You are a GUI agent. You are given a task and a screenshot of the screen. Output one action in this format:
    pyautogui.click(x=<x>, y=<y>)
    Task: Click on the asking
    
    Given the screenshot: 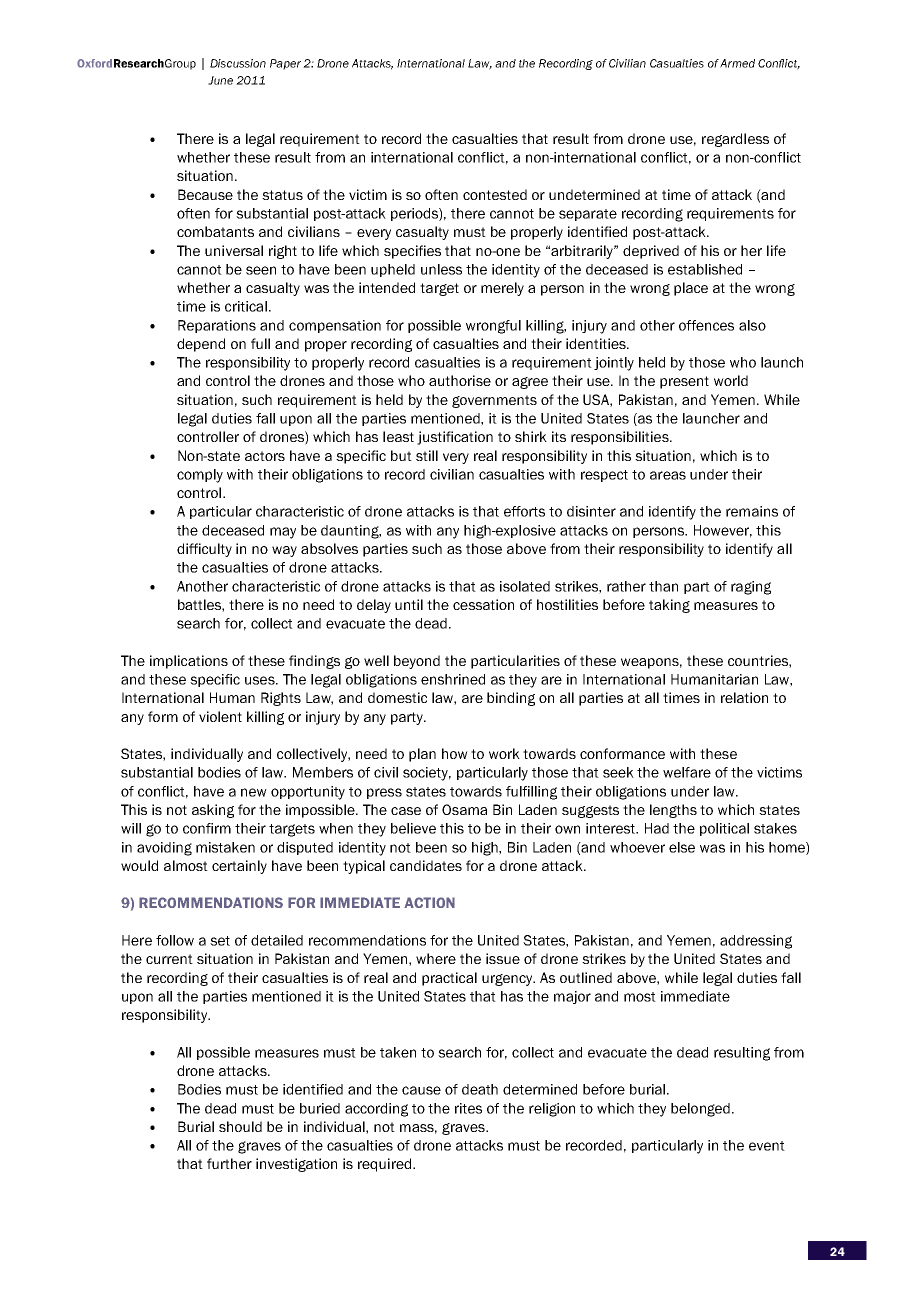 What is the action you would take?
    pyautogui.click(x=213, y=811)
